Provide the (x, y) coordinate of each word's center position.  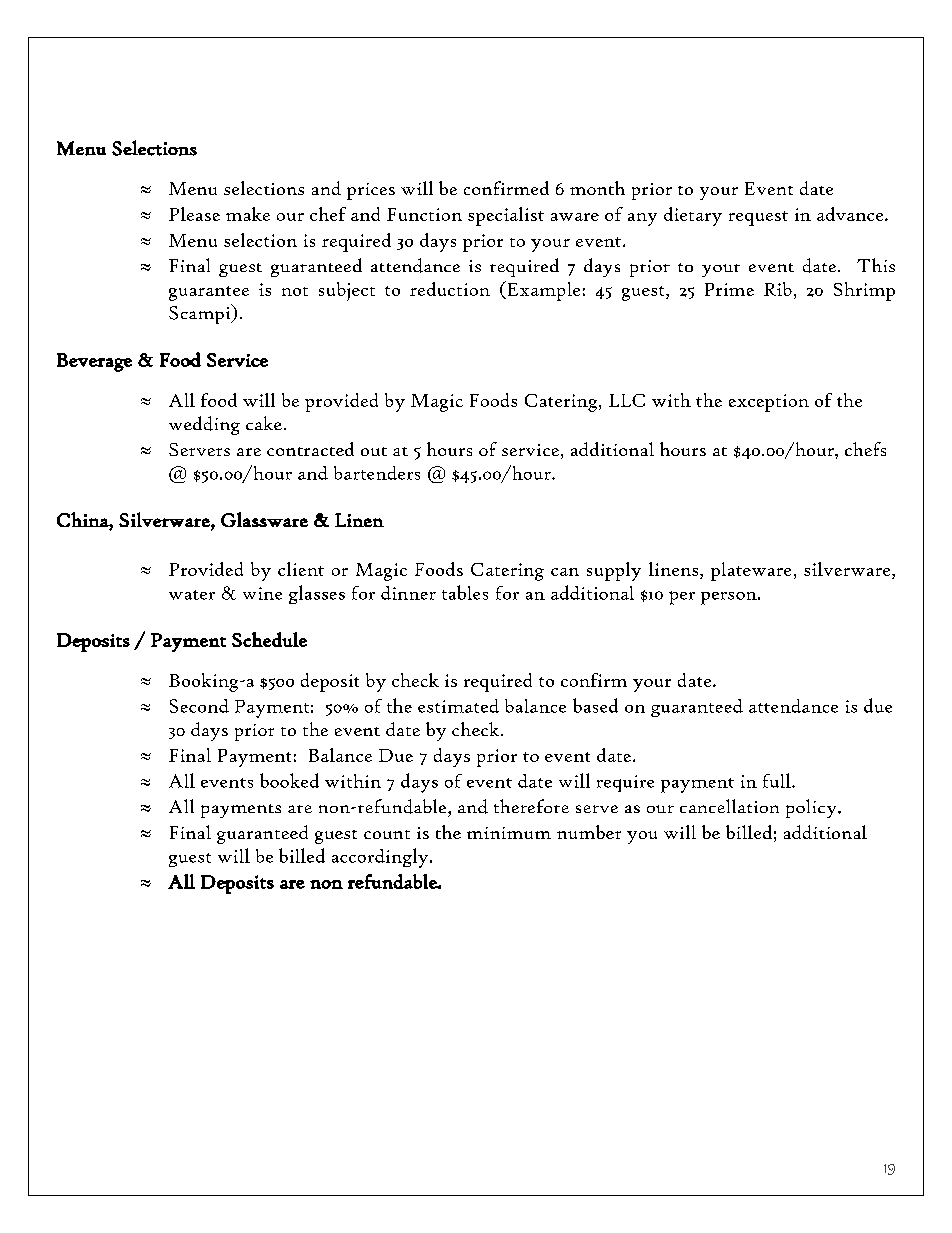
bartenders (377, 473)
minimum (509, 833)
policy (812, 808)
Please (194, 214)
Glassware (264, 519)
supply (614, 571)
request (758, 218)
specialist (506, 216)
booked (289, 780)
